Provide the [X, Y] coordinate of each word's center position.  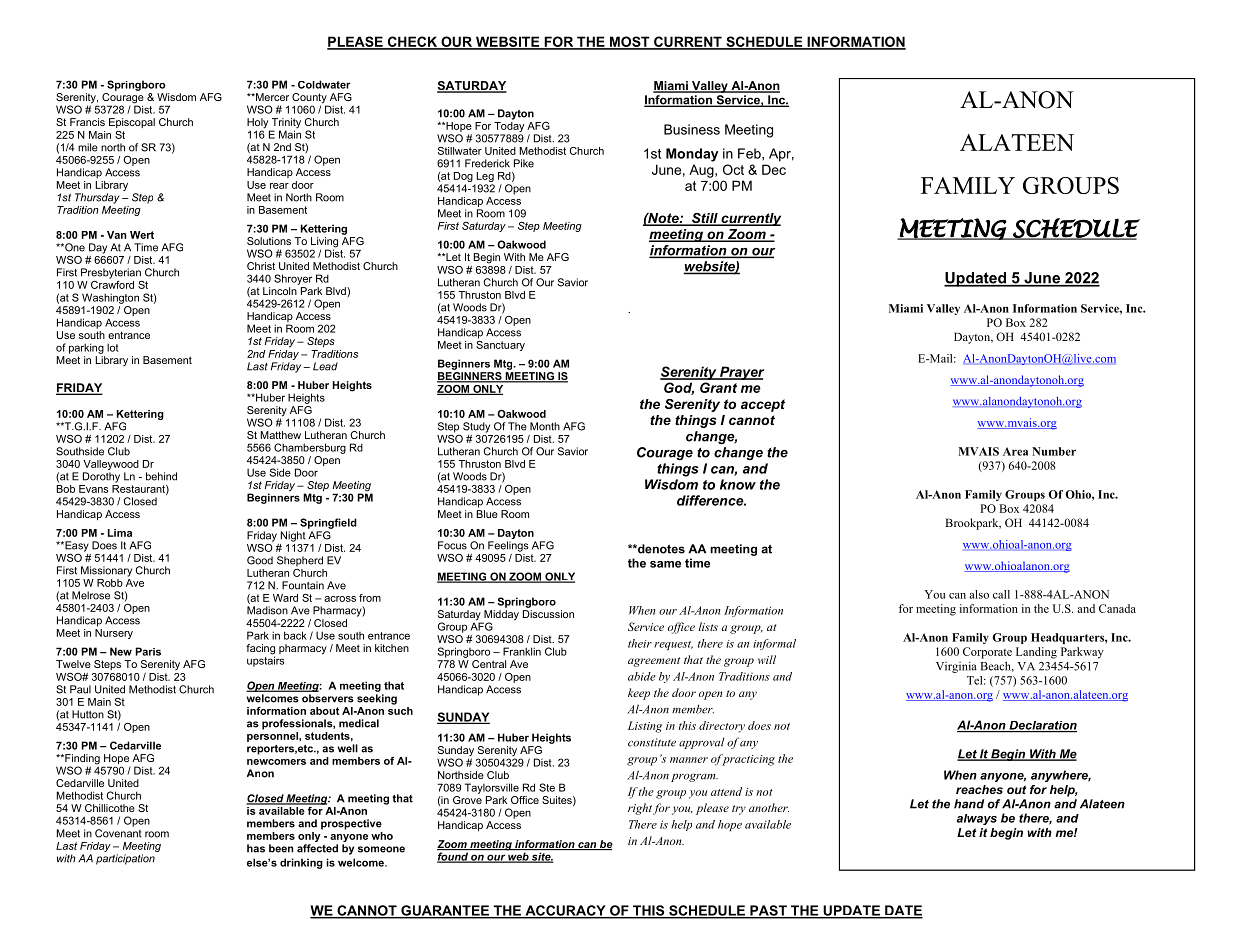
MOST [630, 42]
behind [161, 476]
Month [545, 426]
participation [125, 859]
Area [1015, 451]
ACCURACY [565, 911]
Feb [750, 153]
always [977, 819]
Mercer [271, 97]
